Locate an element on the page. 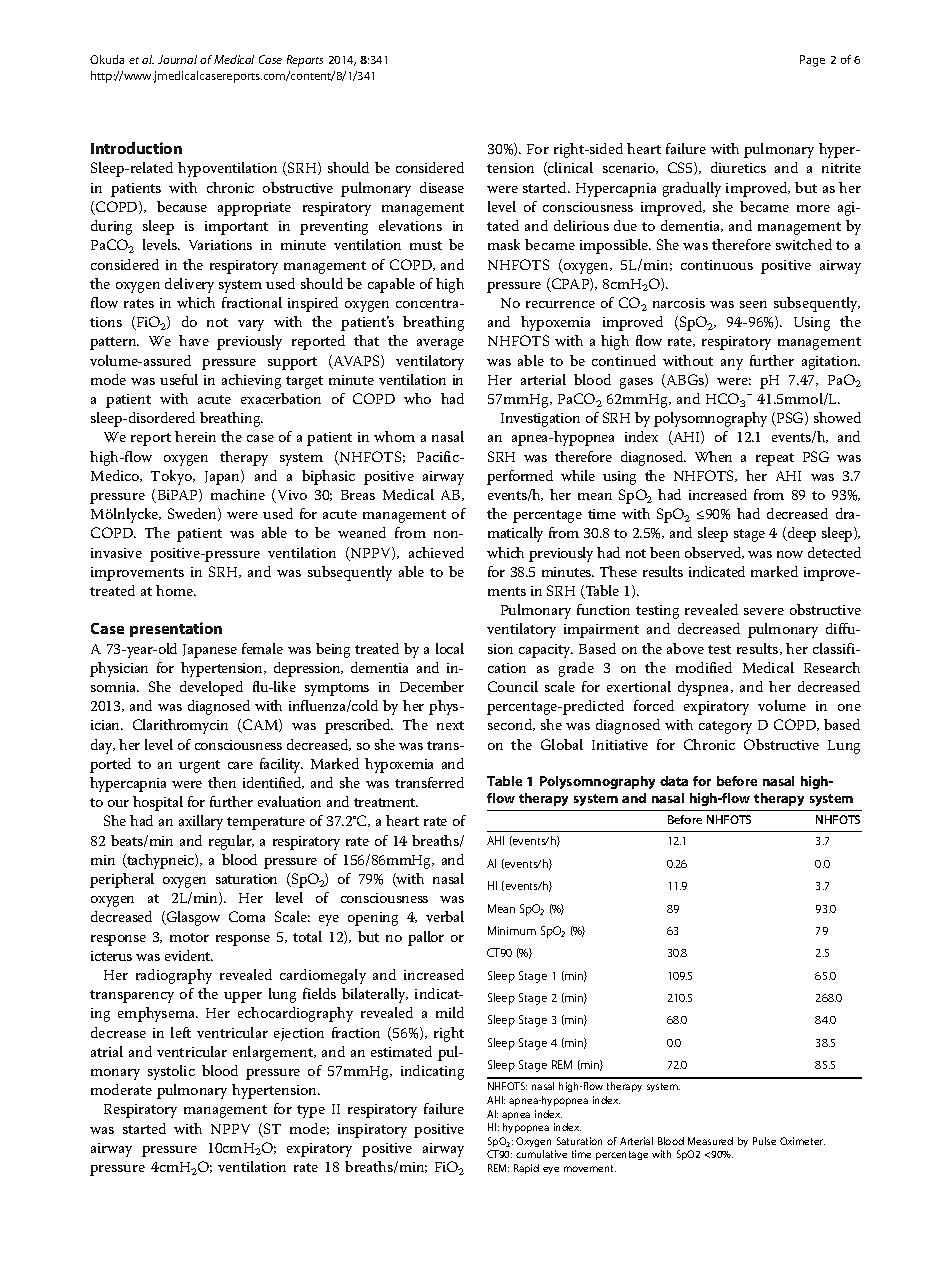 The image size is (952, 1270). herein is located at coordinates (195, 436).
